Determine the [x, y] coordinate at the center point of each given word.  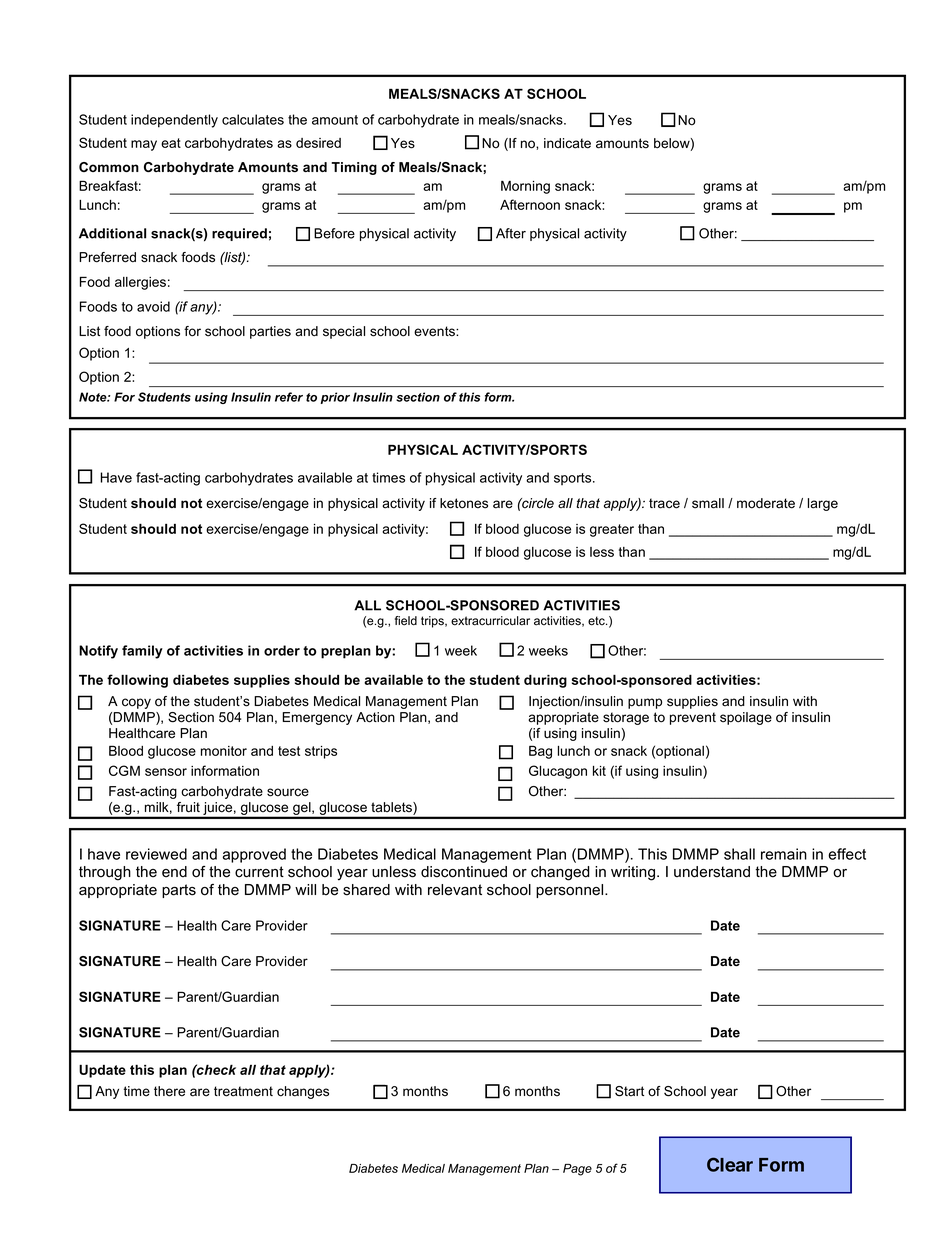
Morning [525, 187]
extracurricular [490, 621]
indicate [567, 143]
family [142, 652]
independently [174, 121]
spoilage [746, 718]
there [169, 1091]
